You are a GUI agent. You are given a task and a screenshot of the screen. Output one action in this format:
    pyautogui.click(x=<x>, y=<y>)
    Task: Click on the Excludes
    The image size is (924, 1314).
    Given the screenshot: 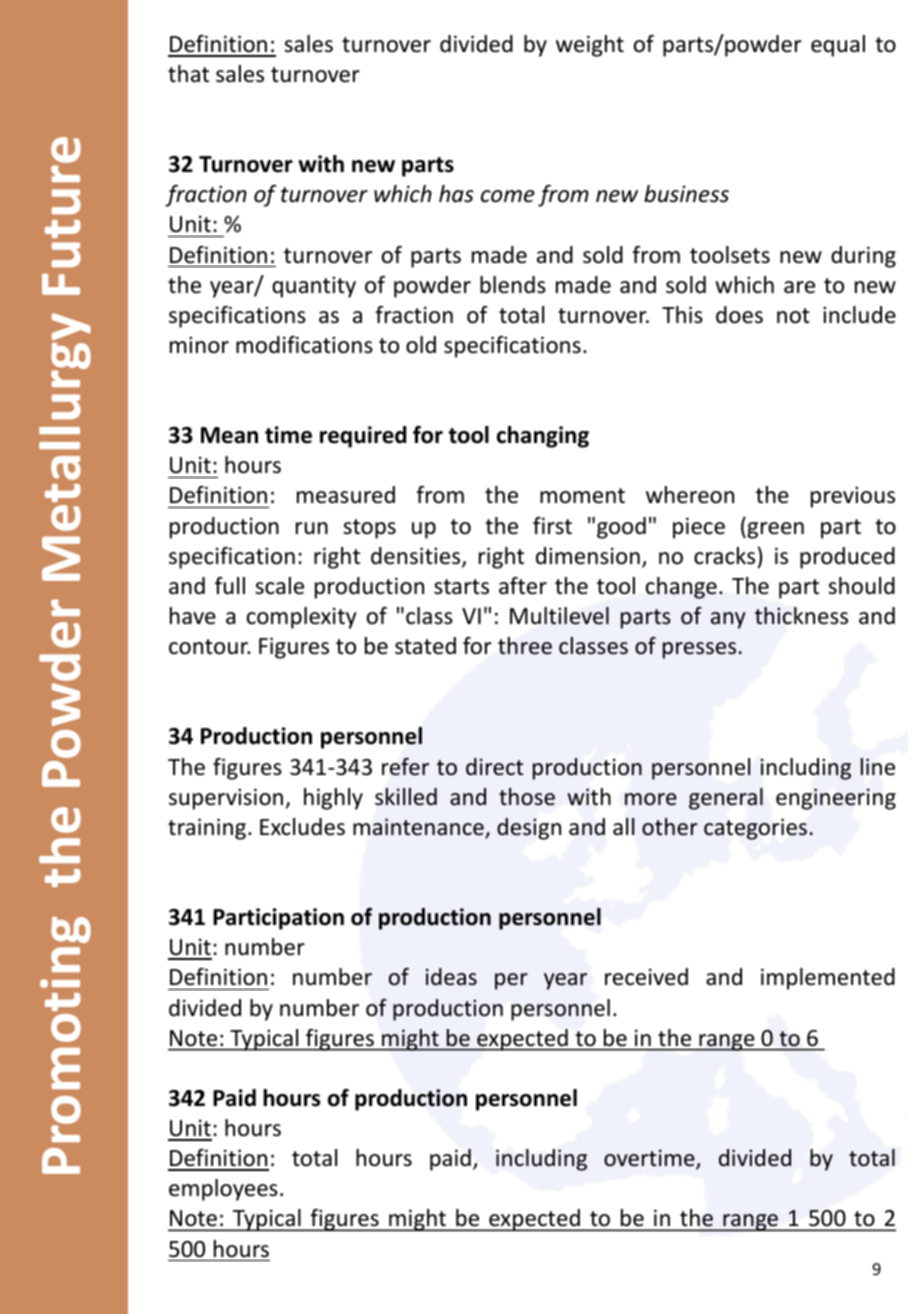 What is the action you would take?
    pyautogui.click(x=302, y=827)
